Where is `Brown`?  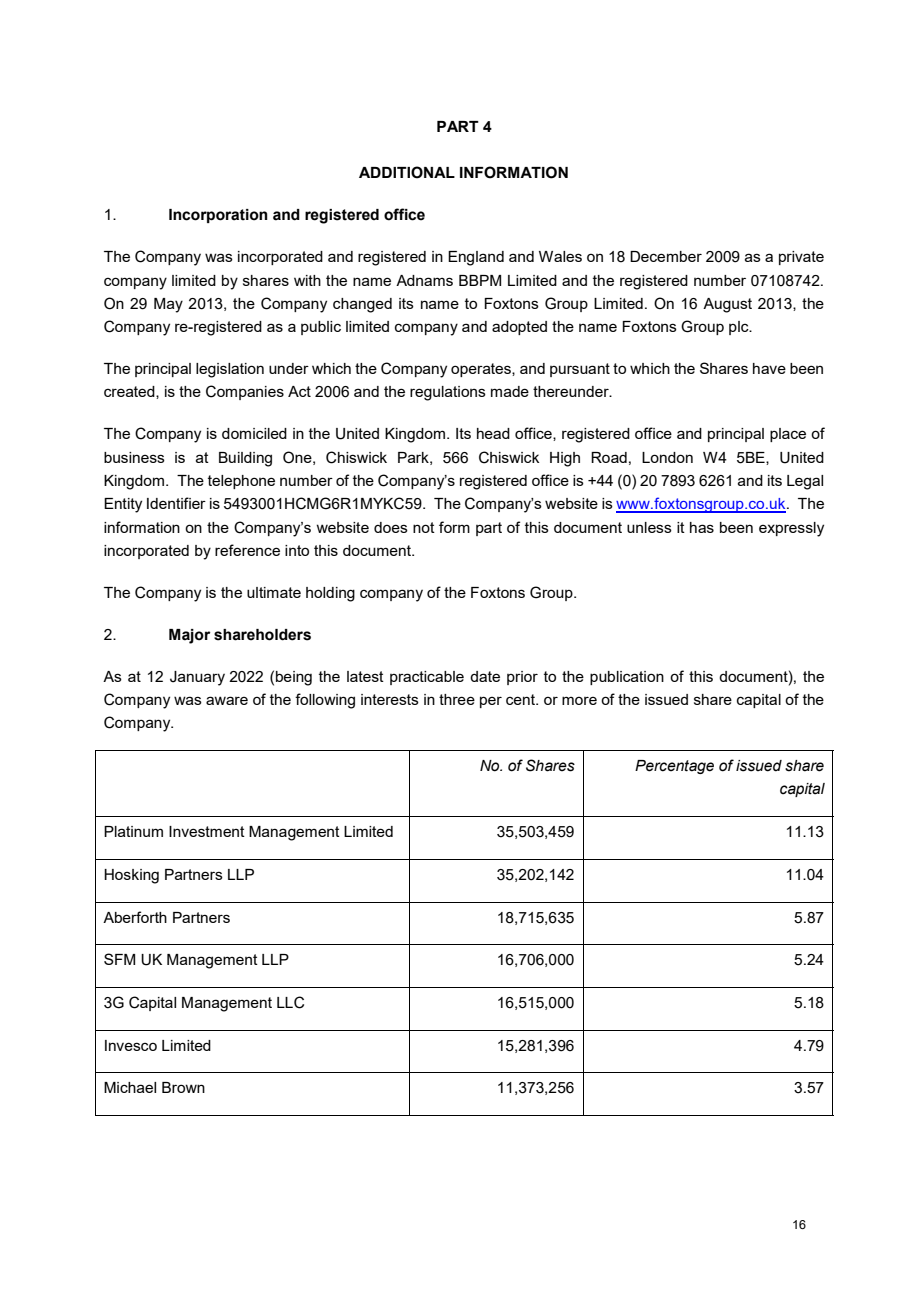 Brown is located at coordinates (183, 1087).
